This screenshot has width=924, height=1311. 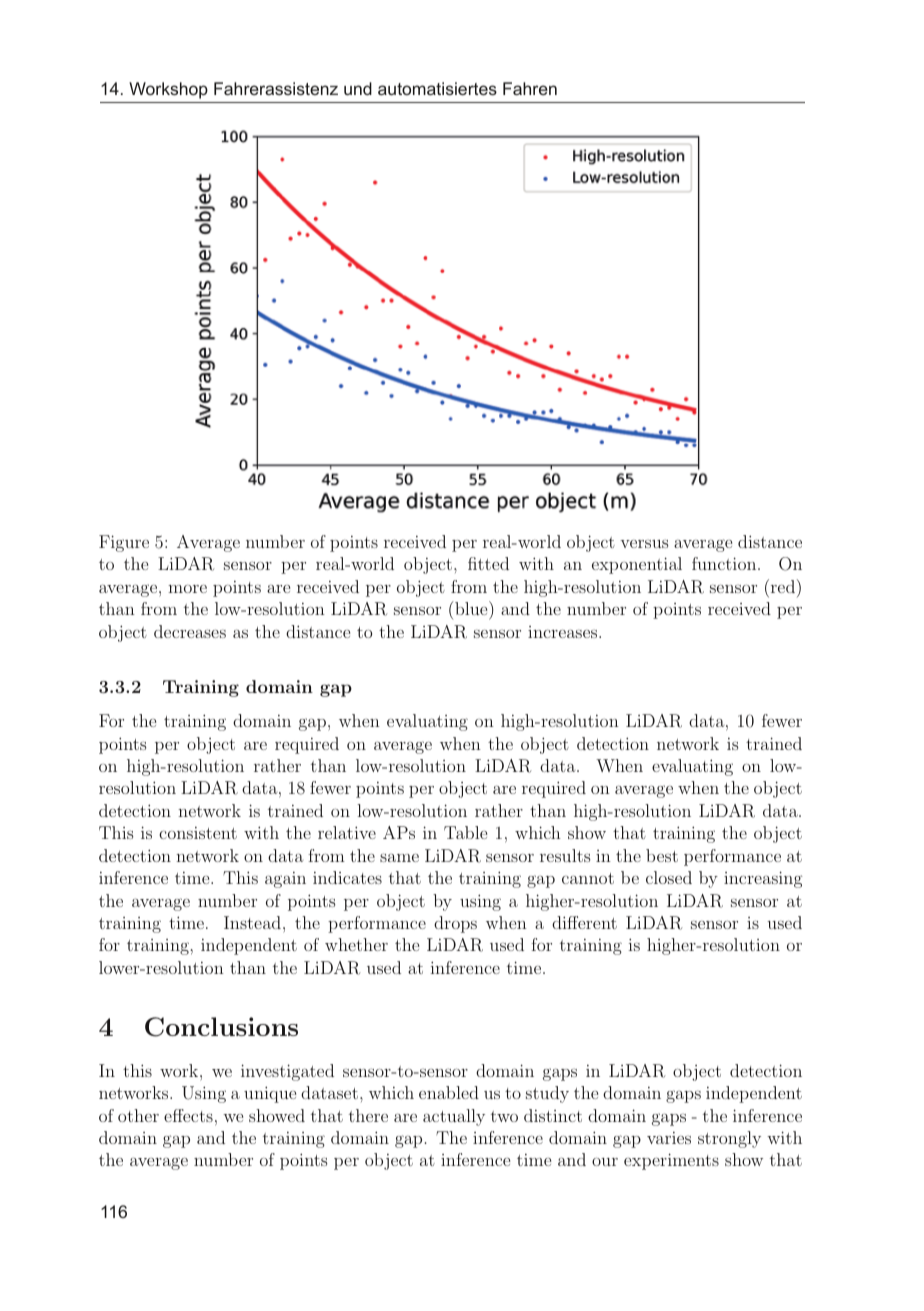 What do you see at coordinates (188, 1115) in the screenshot?
I see `effects` at bounding box center [188, 1115].
